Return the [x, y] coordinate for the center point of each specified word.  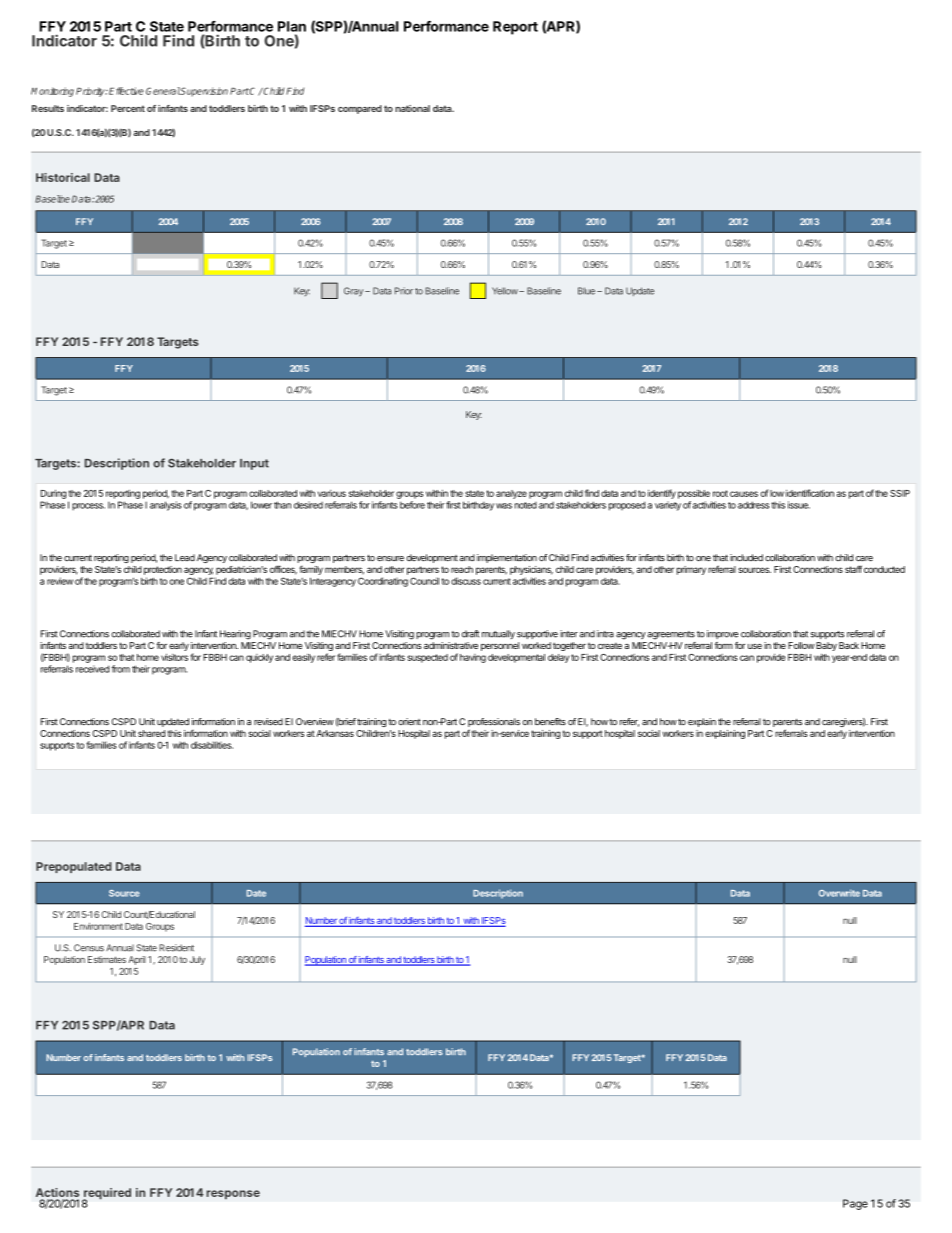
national [412, 108]
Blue [586, 291]
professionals [494, 724]
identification [810, 493]
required [106, 1195]
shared [151, 733]
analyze [511, 494]
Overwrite [839, 893]
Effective [126, 91]
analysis [166, 506]
